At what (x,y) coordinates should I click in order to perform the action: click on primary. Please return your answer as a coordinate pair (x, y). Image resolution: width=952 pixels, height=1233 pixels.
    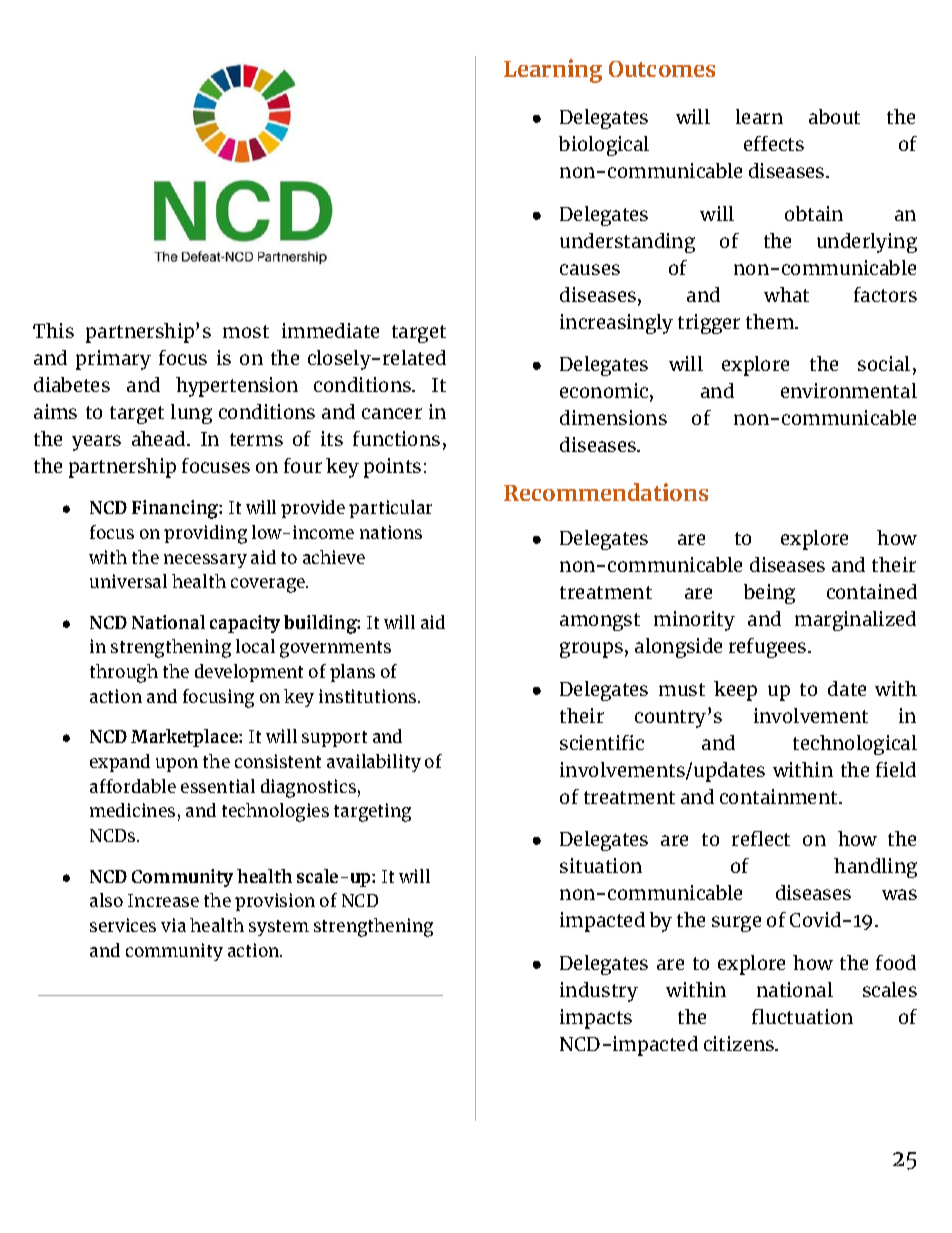
    Looking at the image, I should click on (113, 360).
